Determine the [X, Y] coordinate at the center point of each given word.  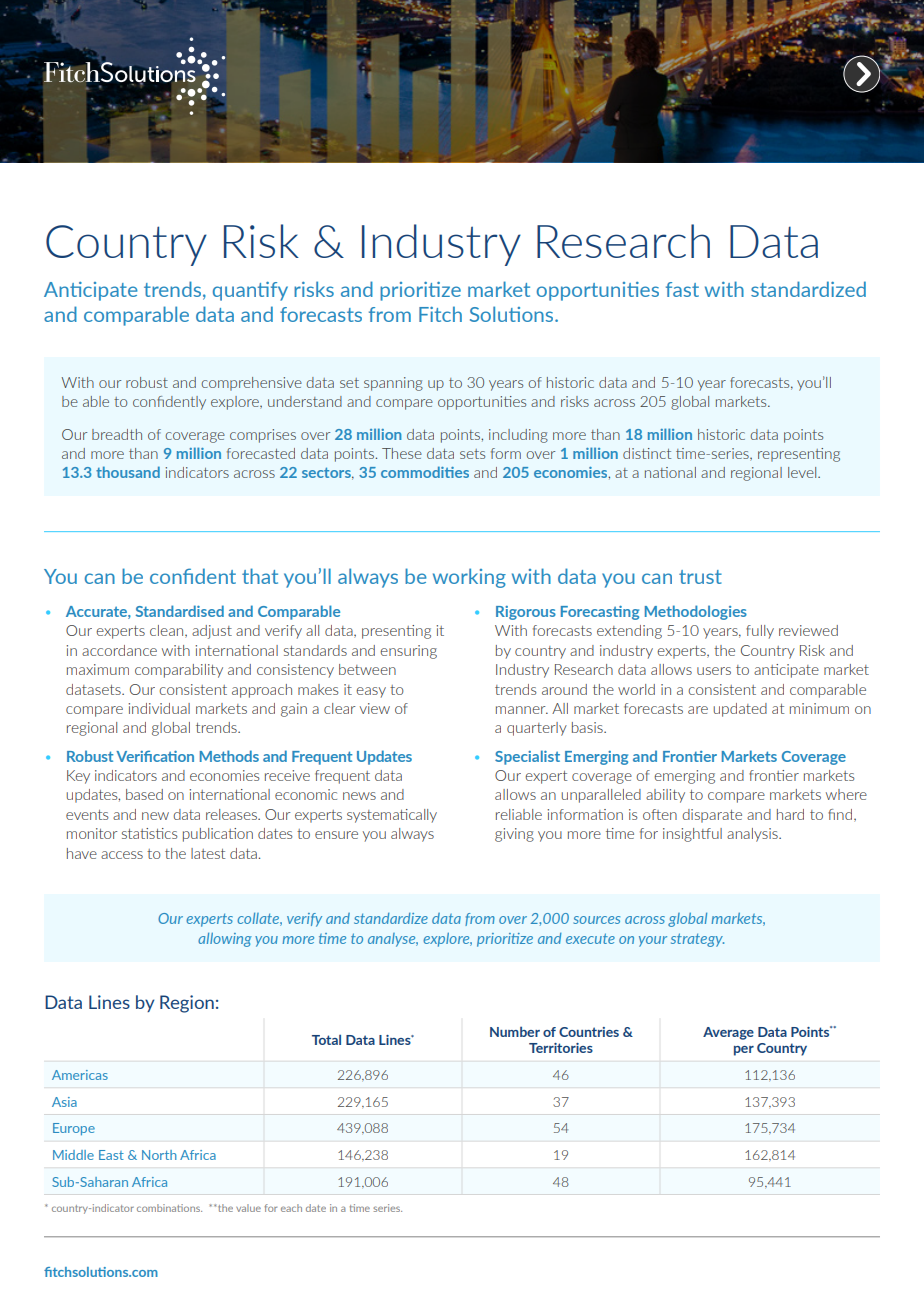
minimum [819, 708]
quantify [250, 291]
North [159, 1155]
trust [700, 577]
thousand [128, 472]
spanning [393, 384]
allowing [225, 940]
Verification [155, 756]
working [469, 578]
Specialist [527, 757]
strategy [697, 940]
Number [515, 1031]
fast [682, 289]
